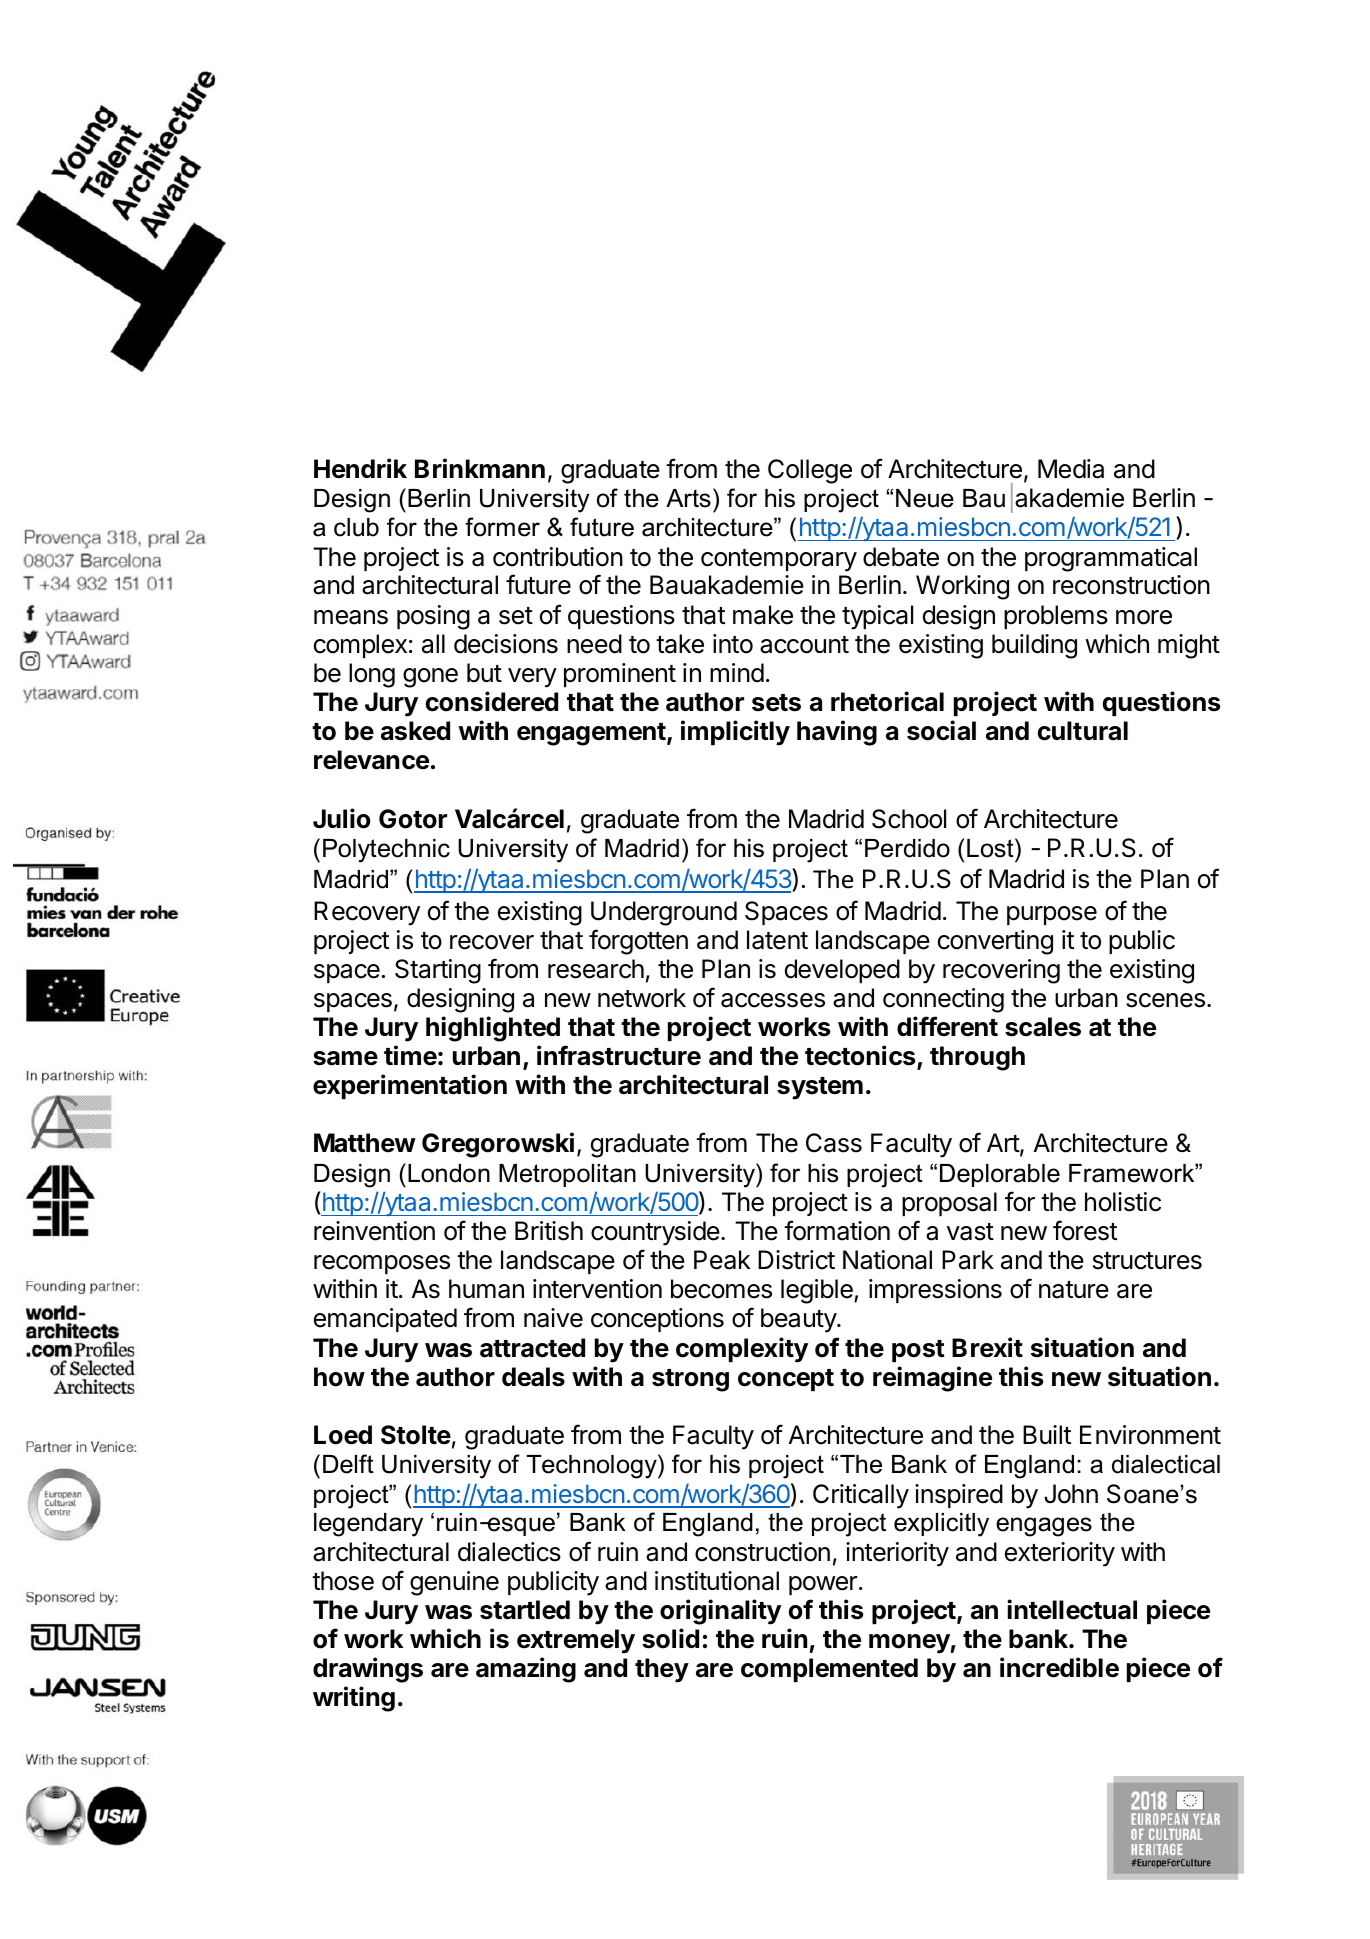 This document has height=1939, width=1370. What do you see at coordinates (368, 1670) in the document?
I see `drawings` at bounding box center [368, 1670].
